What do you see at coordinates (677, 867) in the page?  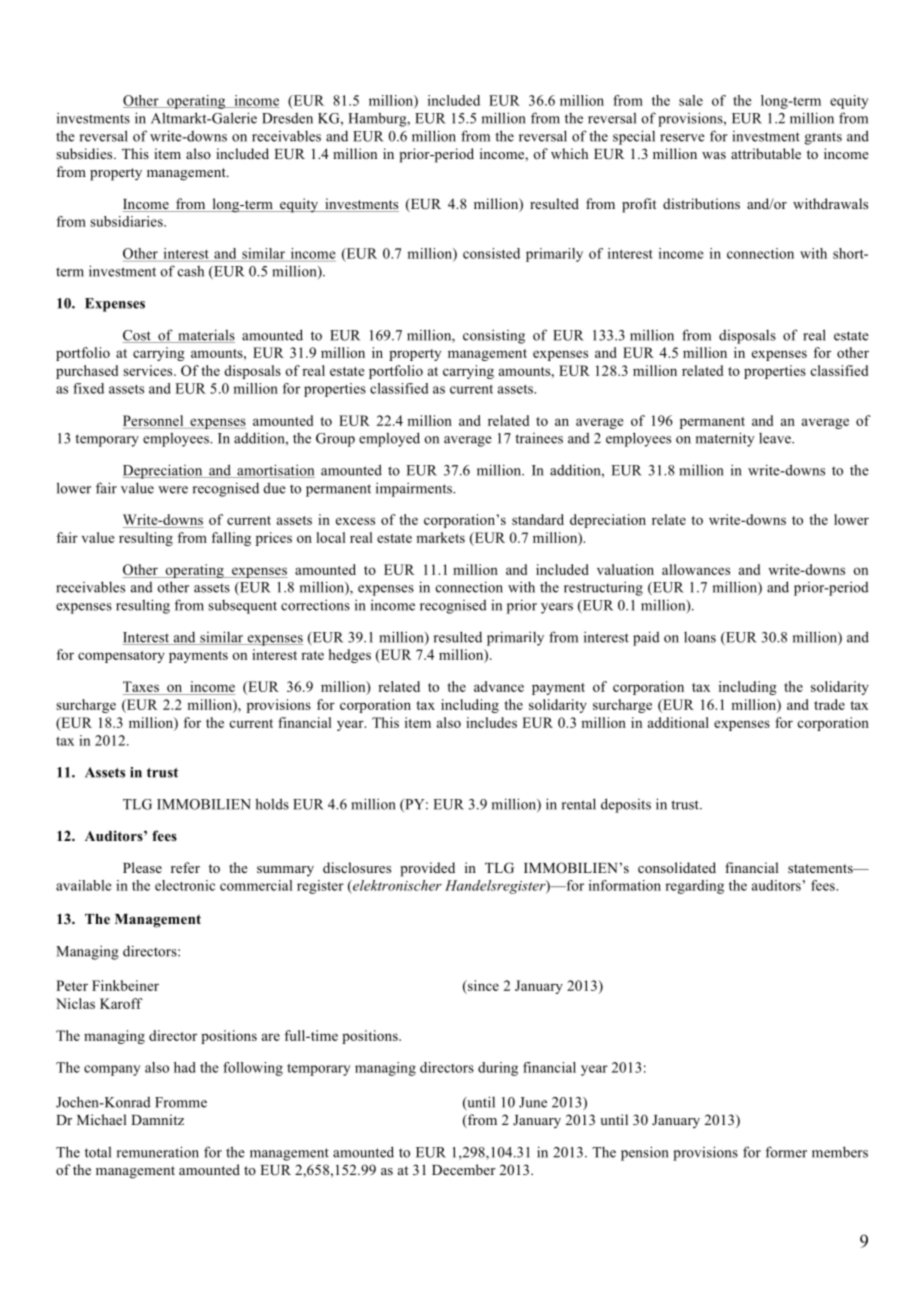 I see `consolidated` at bounding box center [677, 867].
